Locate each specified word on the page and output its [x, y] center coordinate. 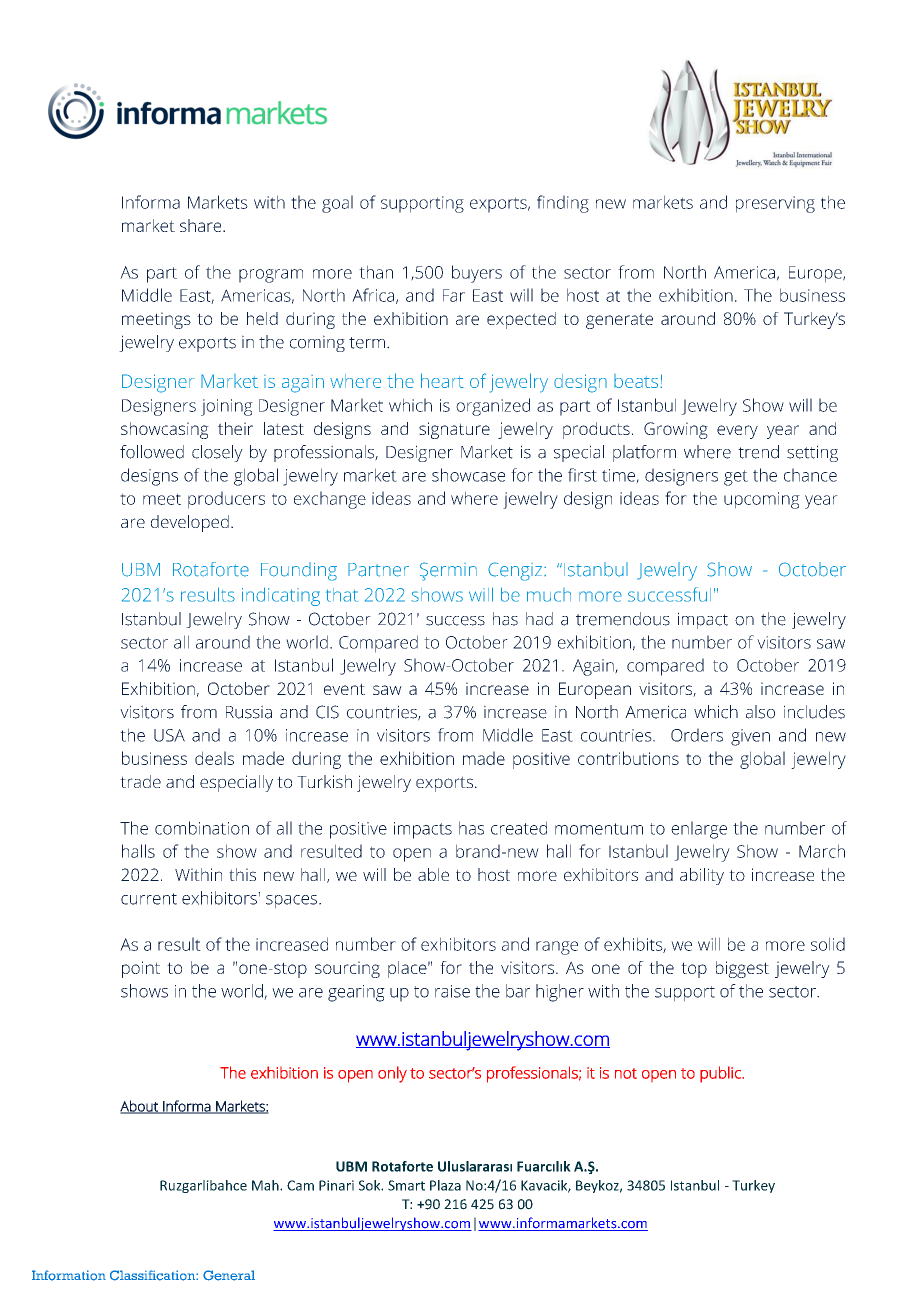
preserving [775, 204]
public [721, 1074]
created [519, 828]
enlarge [699, 830]
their [235, 428]
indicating [281, 596]
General [229, 1275]
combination [202, 828]
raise [452, 991]
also [760, 712]
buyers [477, 274]
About [140, 1107]
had [539, 619]
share [202, 225]
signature [454, 430]
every [737, 432]
